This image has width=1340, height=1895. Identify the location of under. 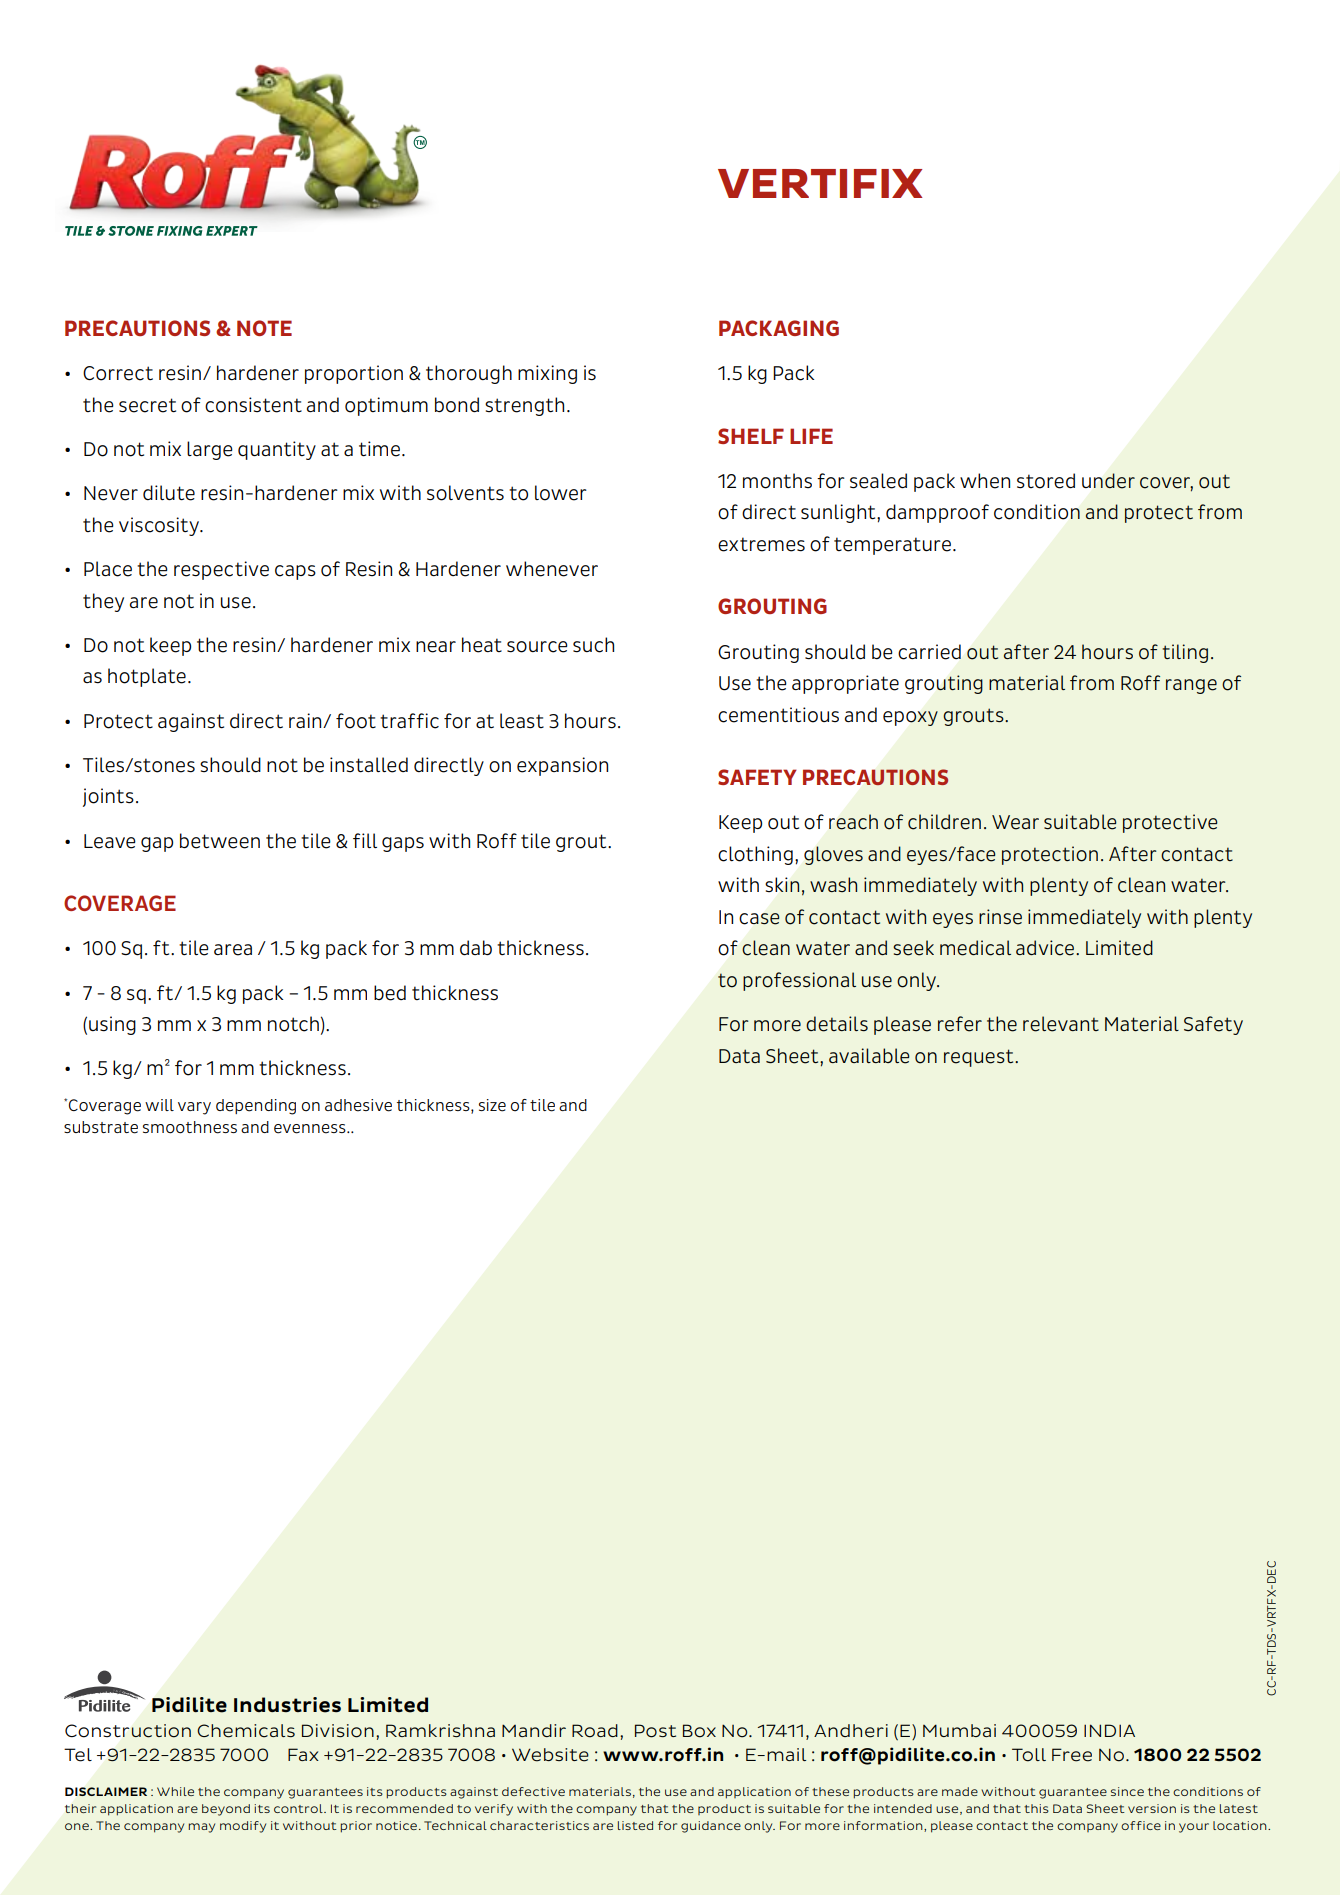
(1108, 481).
